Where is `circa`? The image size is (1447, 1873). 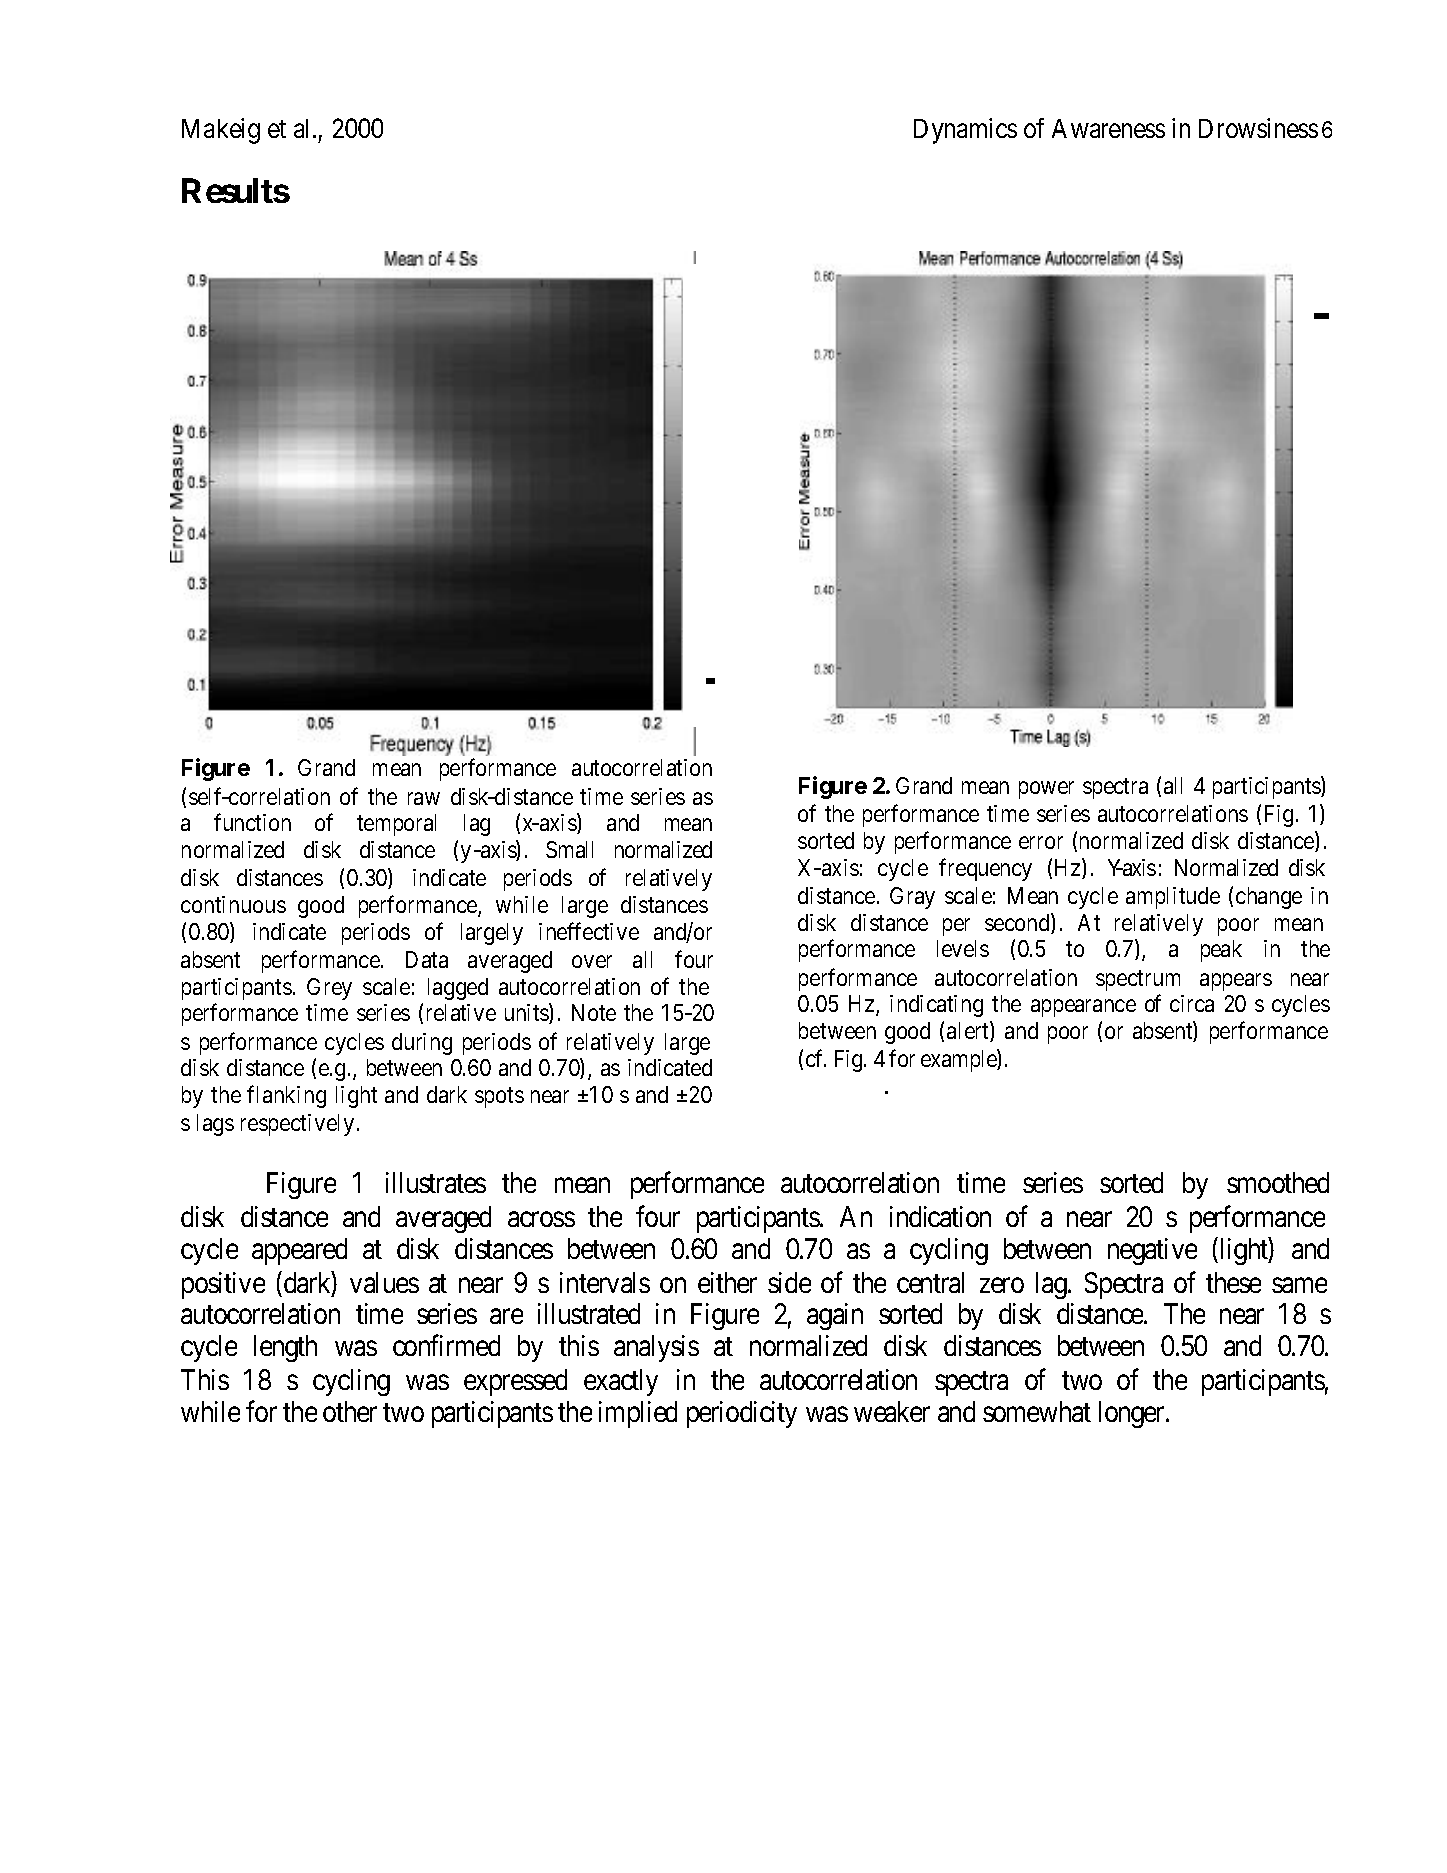 circa is located at coordinates (1192, 1003).
